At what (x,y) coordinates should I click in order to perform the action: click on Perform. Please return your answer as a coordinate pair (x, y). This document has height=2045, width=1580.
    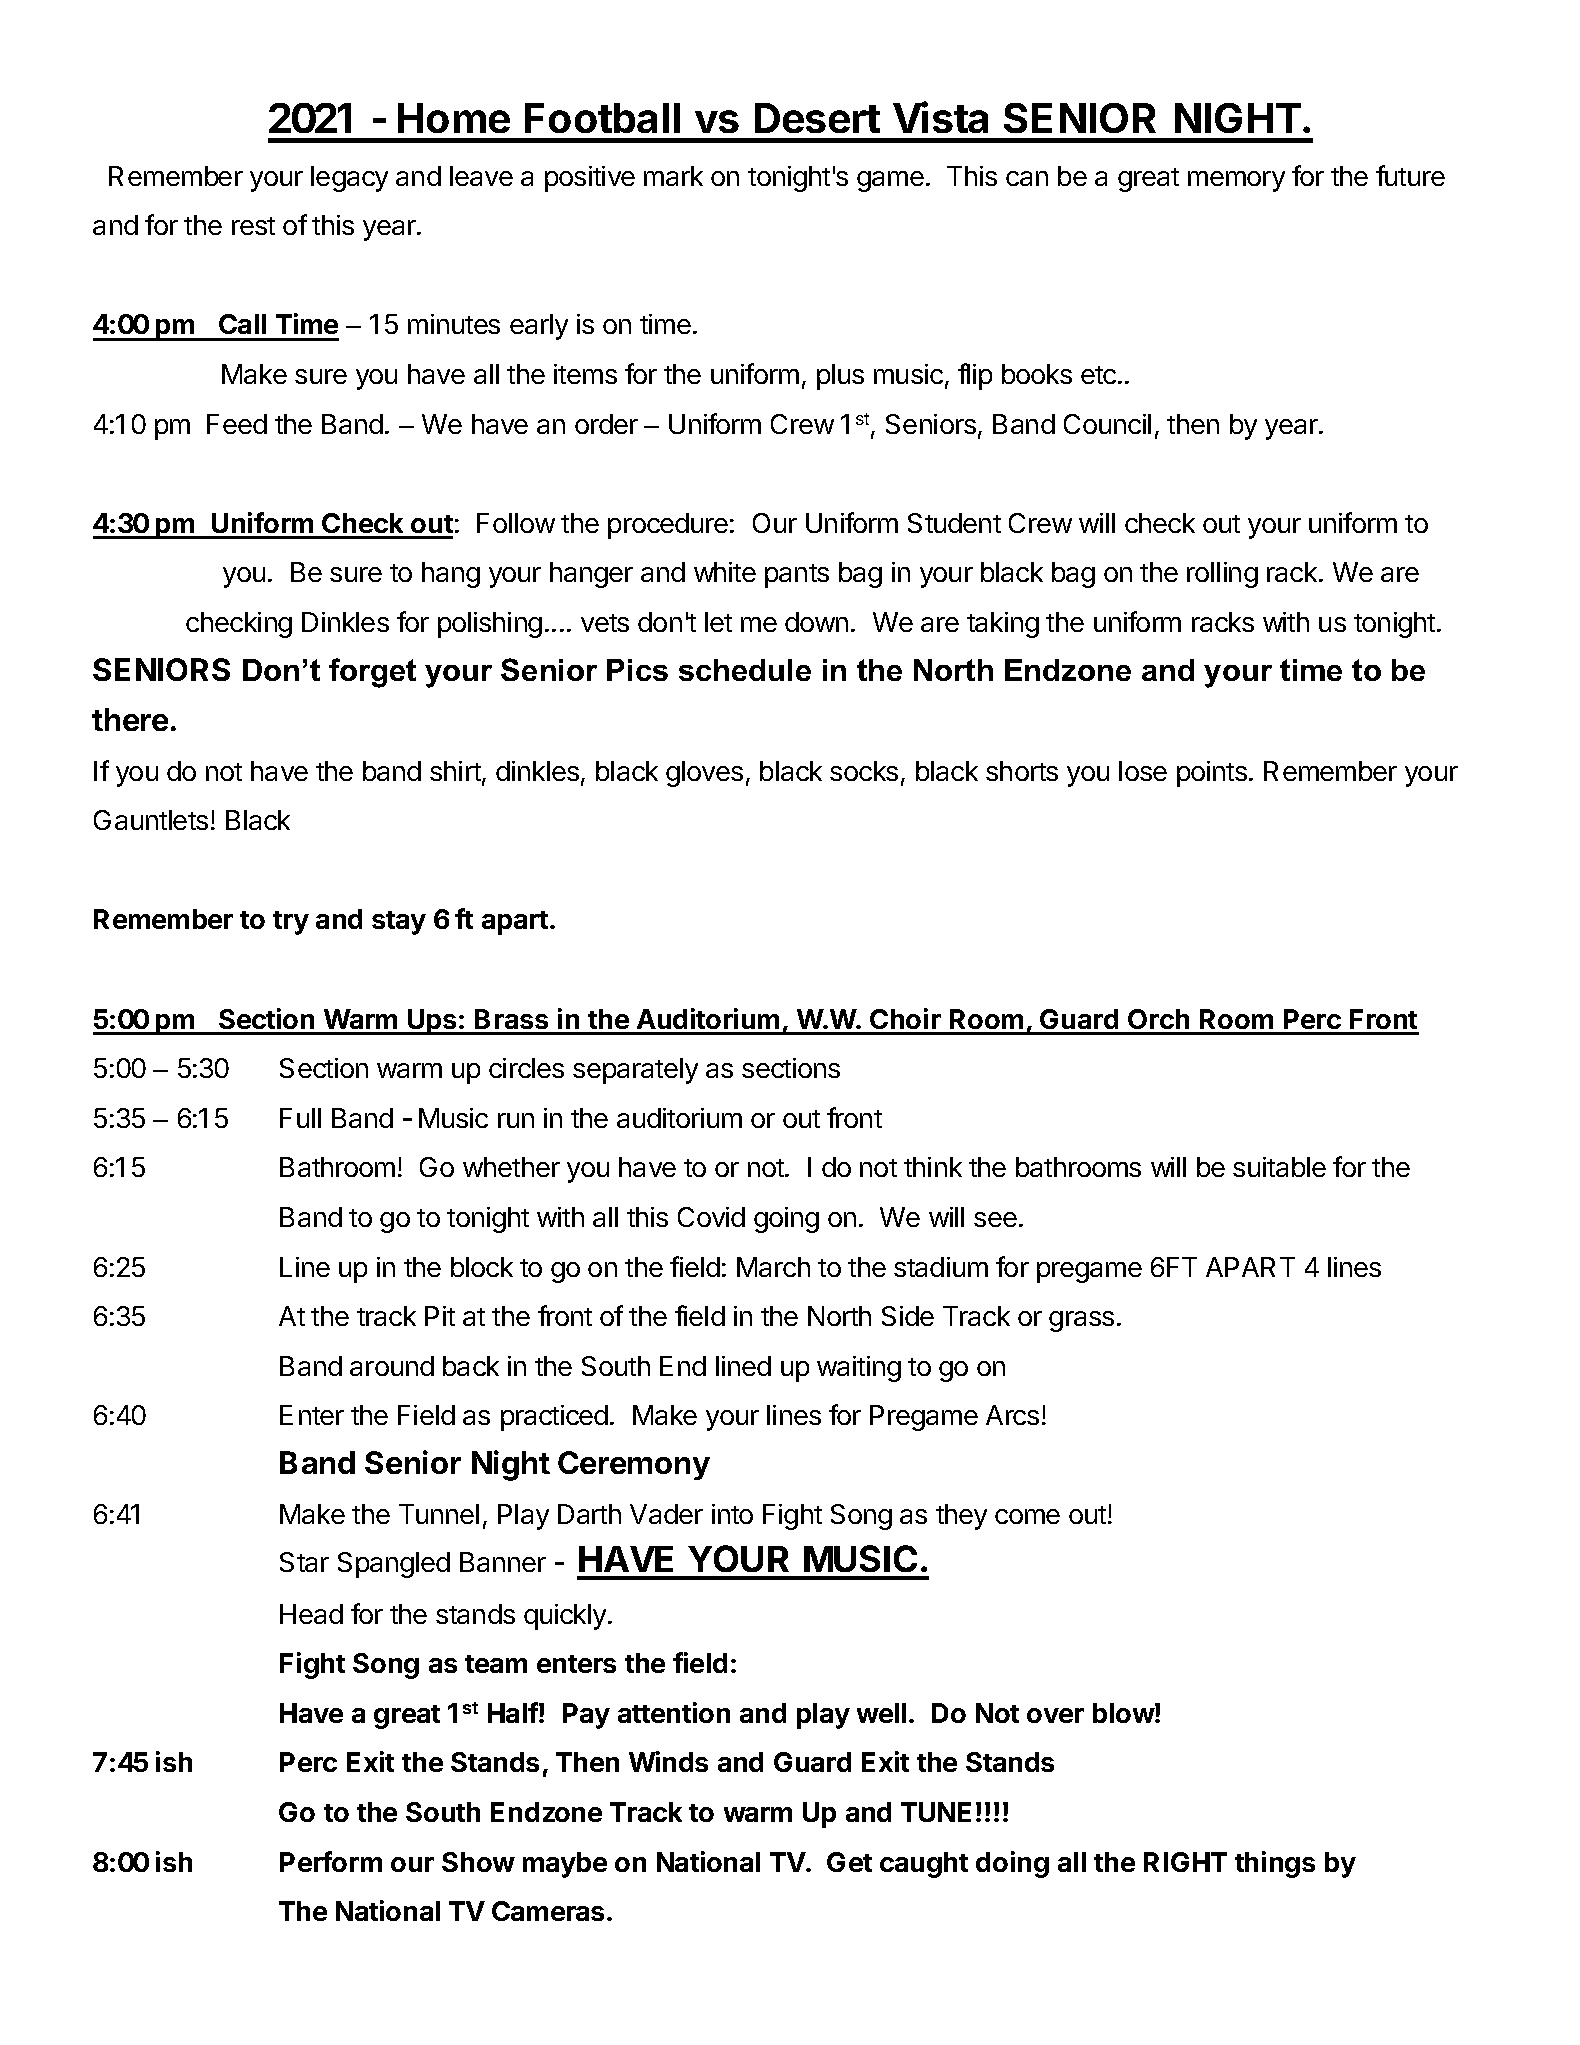
    Looking at the image, I should click on (331, 1861).
